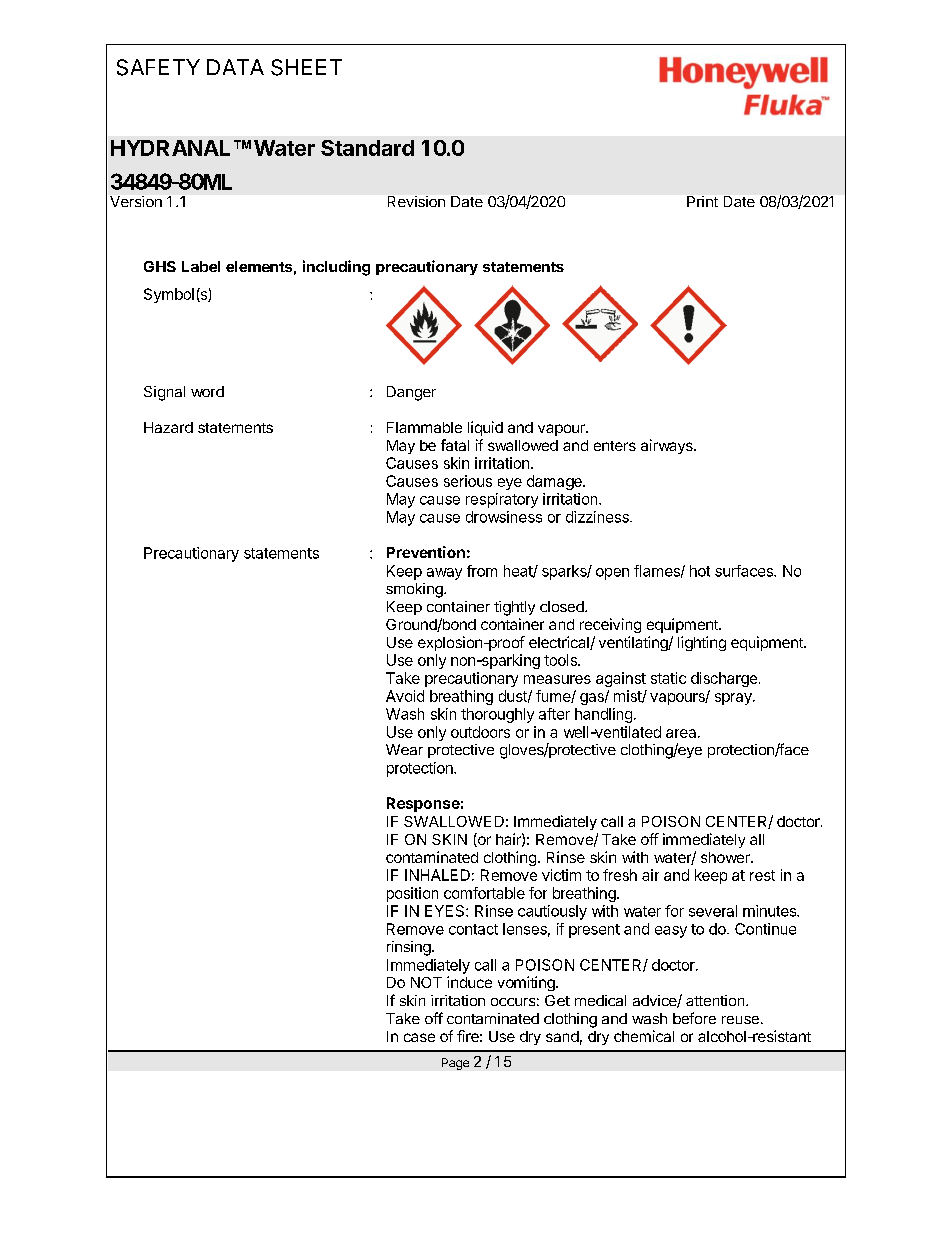 This image has width=952, height=1233. What do you see at coordinates (700, 571) in the image?
I see `hot` at bounding box center [700, 571].
